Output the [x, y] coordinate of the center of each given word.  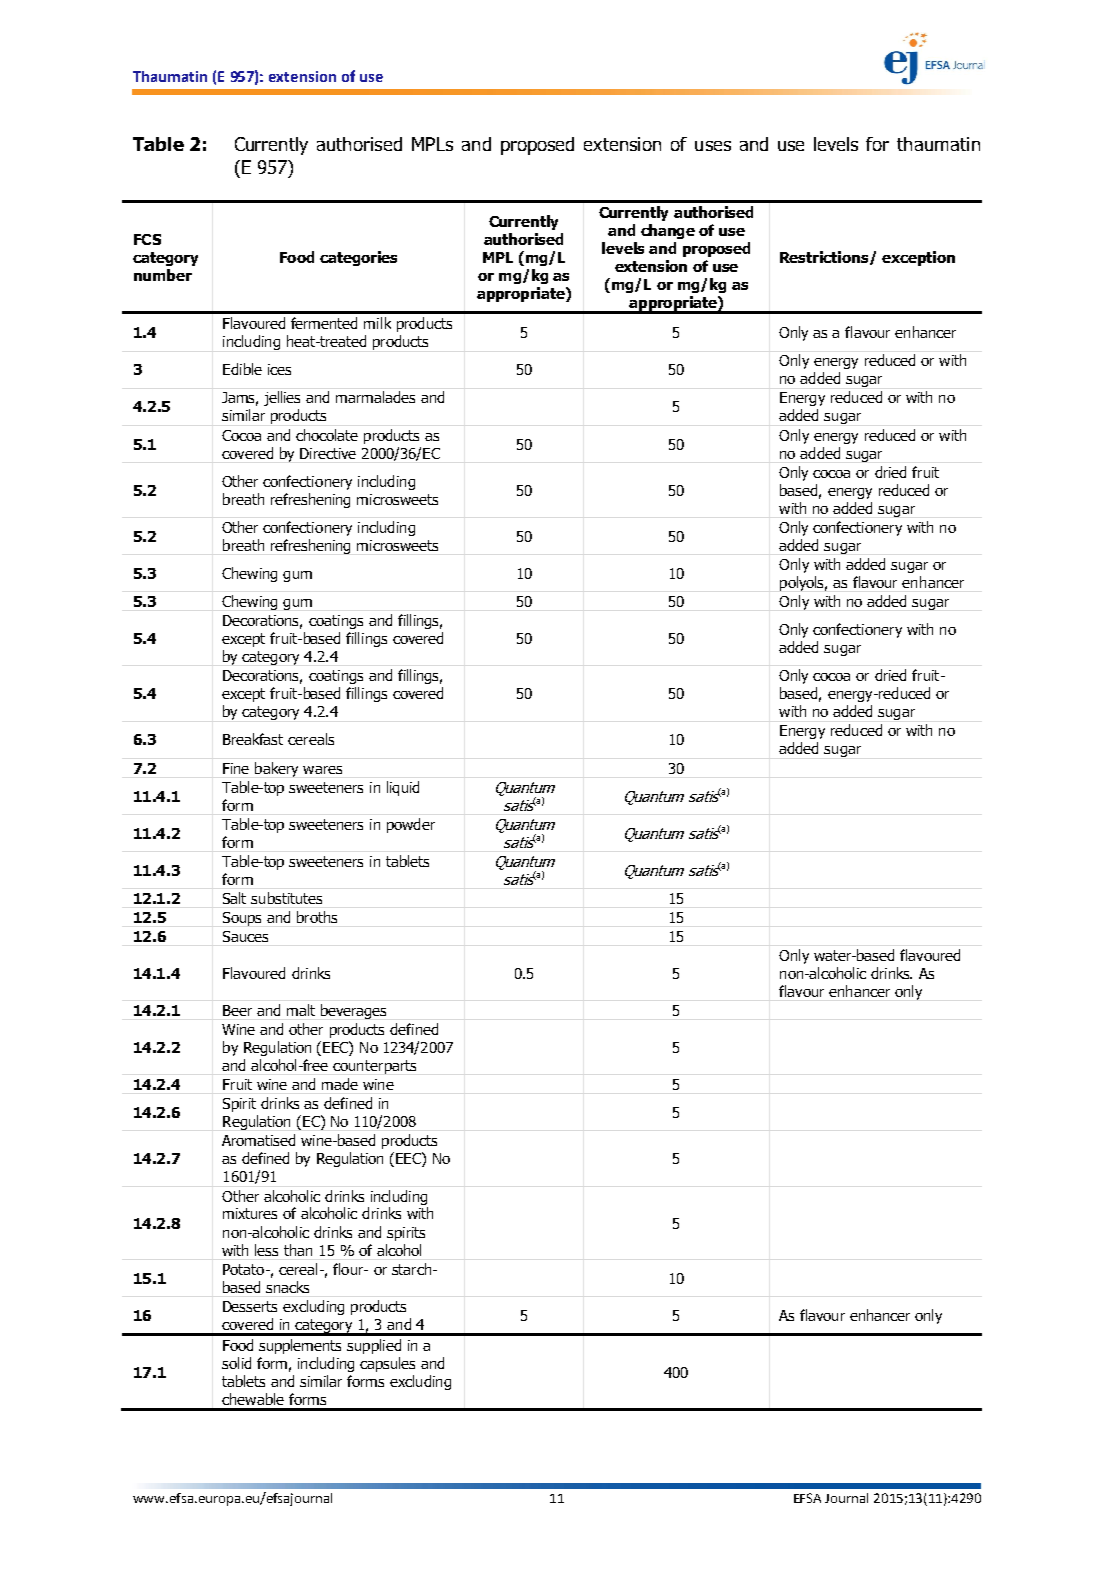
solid [236, 1363]
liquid [403, 788]
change [668, 231]
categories [358, 258]
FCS [147, 239]
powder [411, 825]
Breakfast [253, 739]
